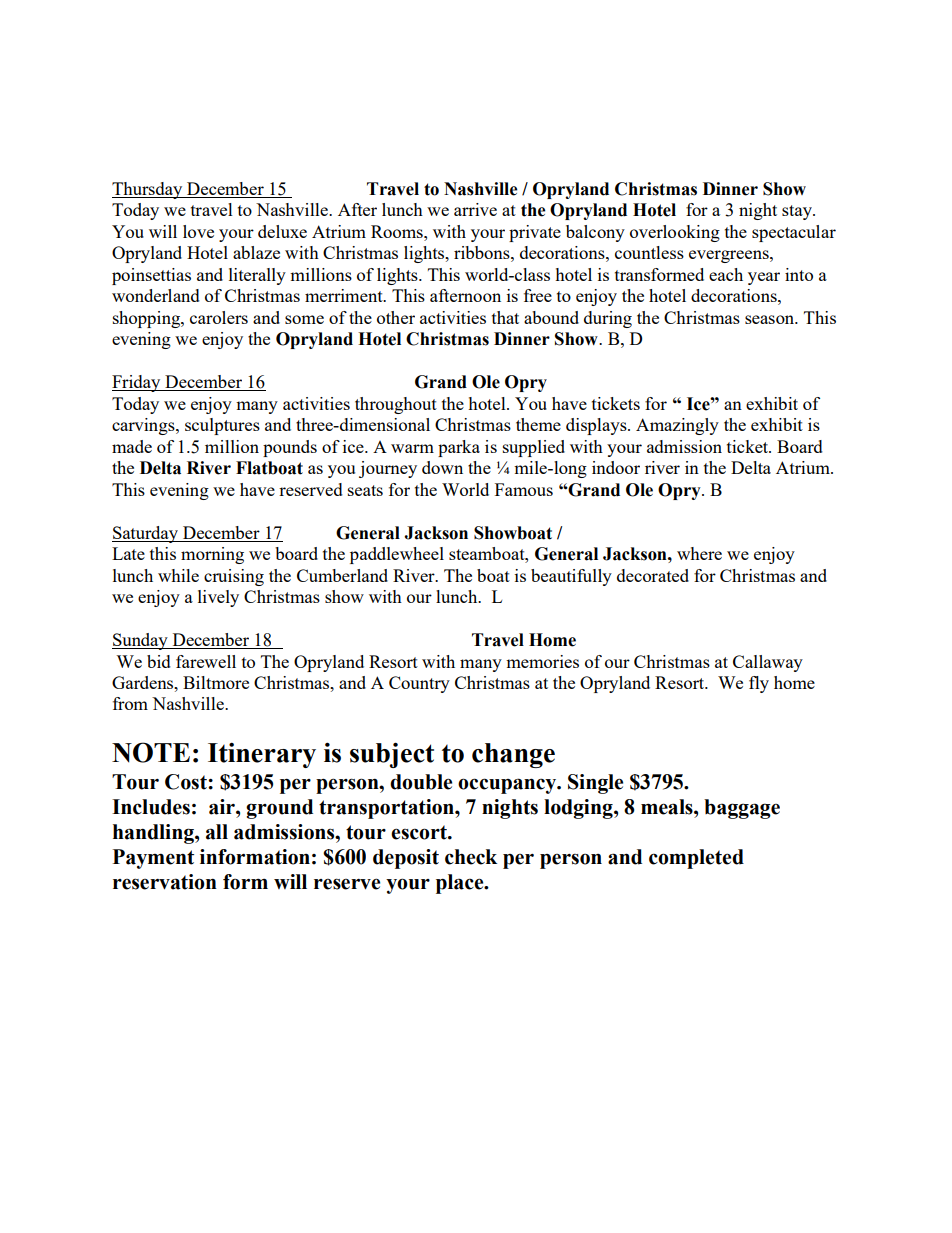 The image size is (952, 1233). What do you see at coordinates (153, 859) in the screenshot?
I see `Payment` at bounding box center [153, 859].
